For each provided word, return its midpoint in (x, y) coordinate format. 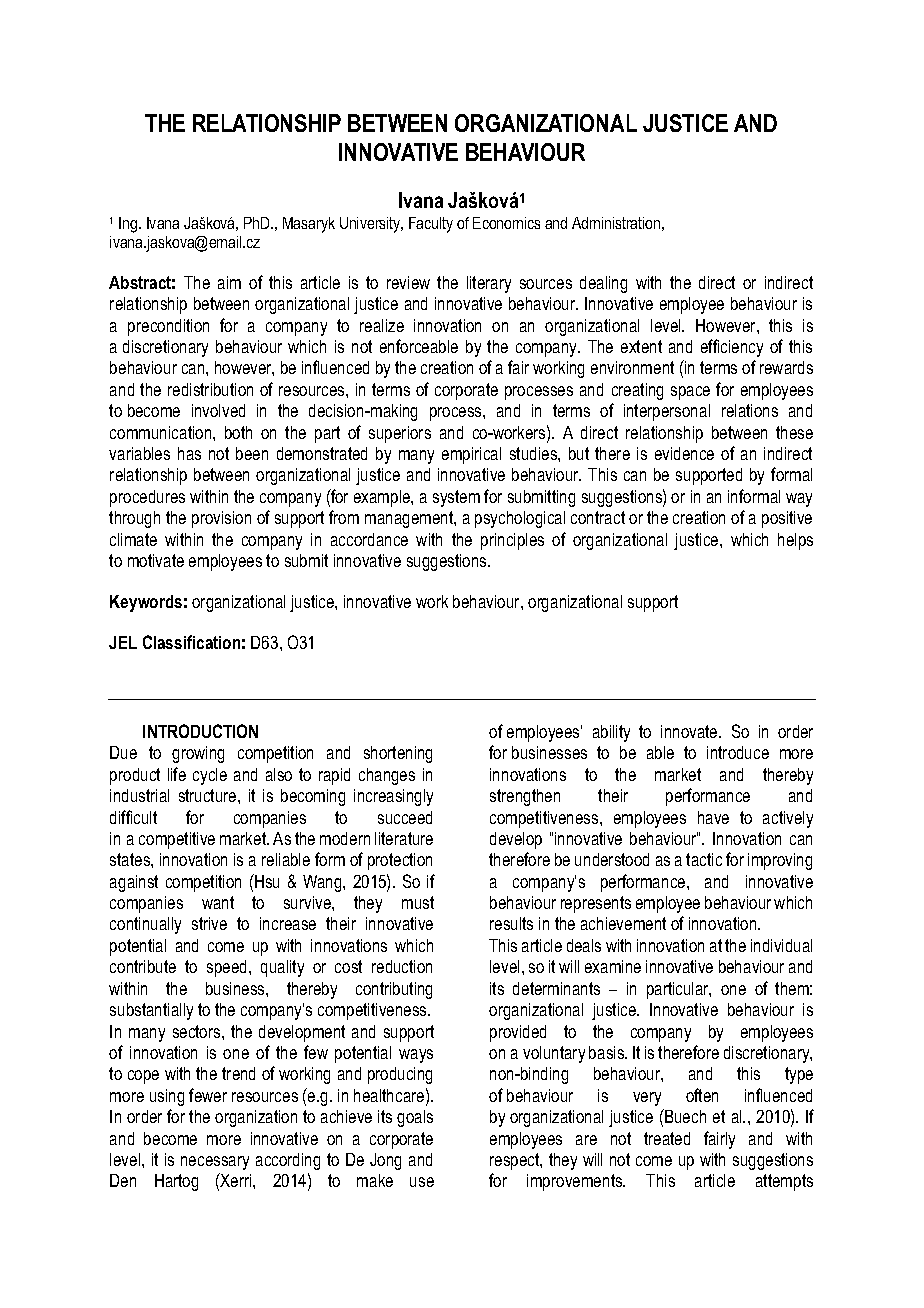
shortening (398, 754)
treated (667, 1138)
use (422, 1182)
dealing (603, 284)
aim (229, 282)
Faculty (431, 225)
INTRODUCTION (200, 731)
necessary (215, 1163)
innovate (690, 731)
